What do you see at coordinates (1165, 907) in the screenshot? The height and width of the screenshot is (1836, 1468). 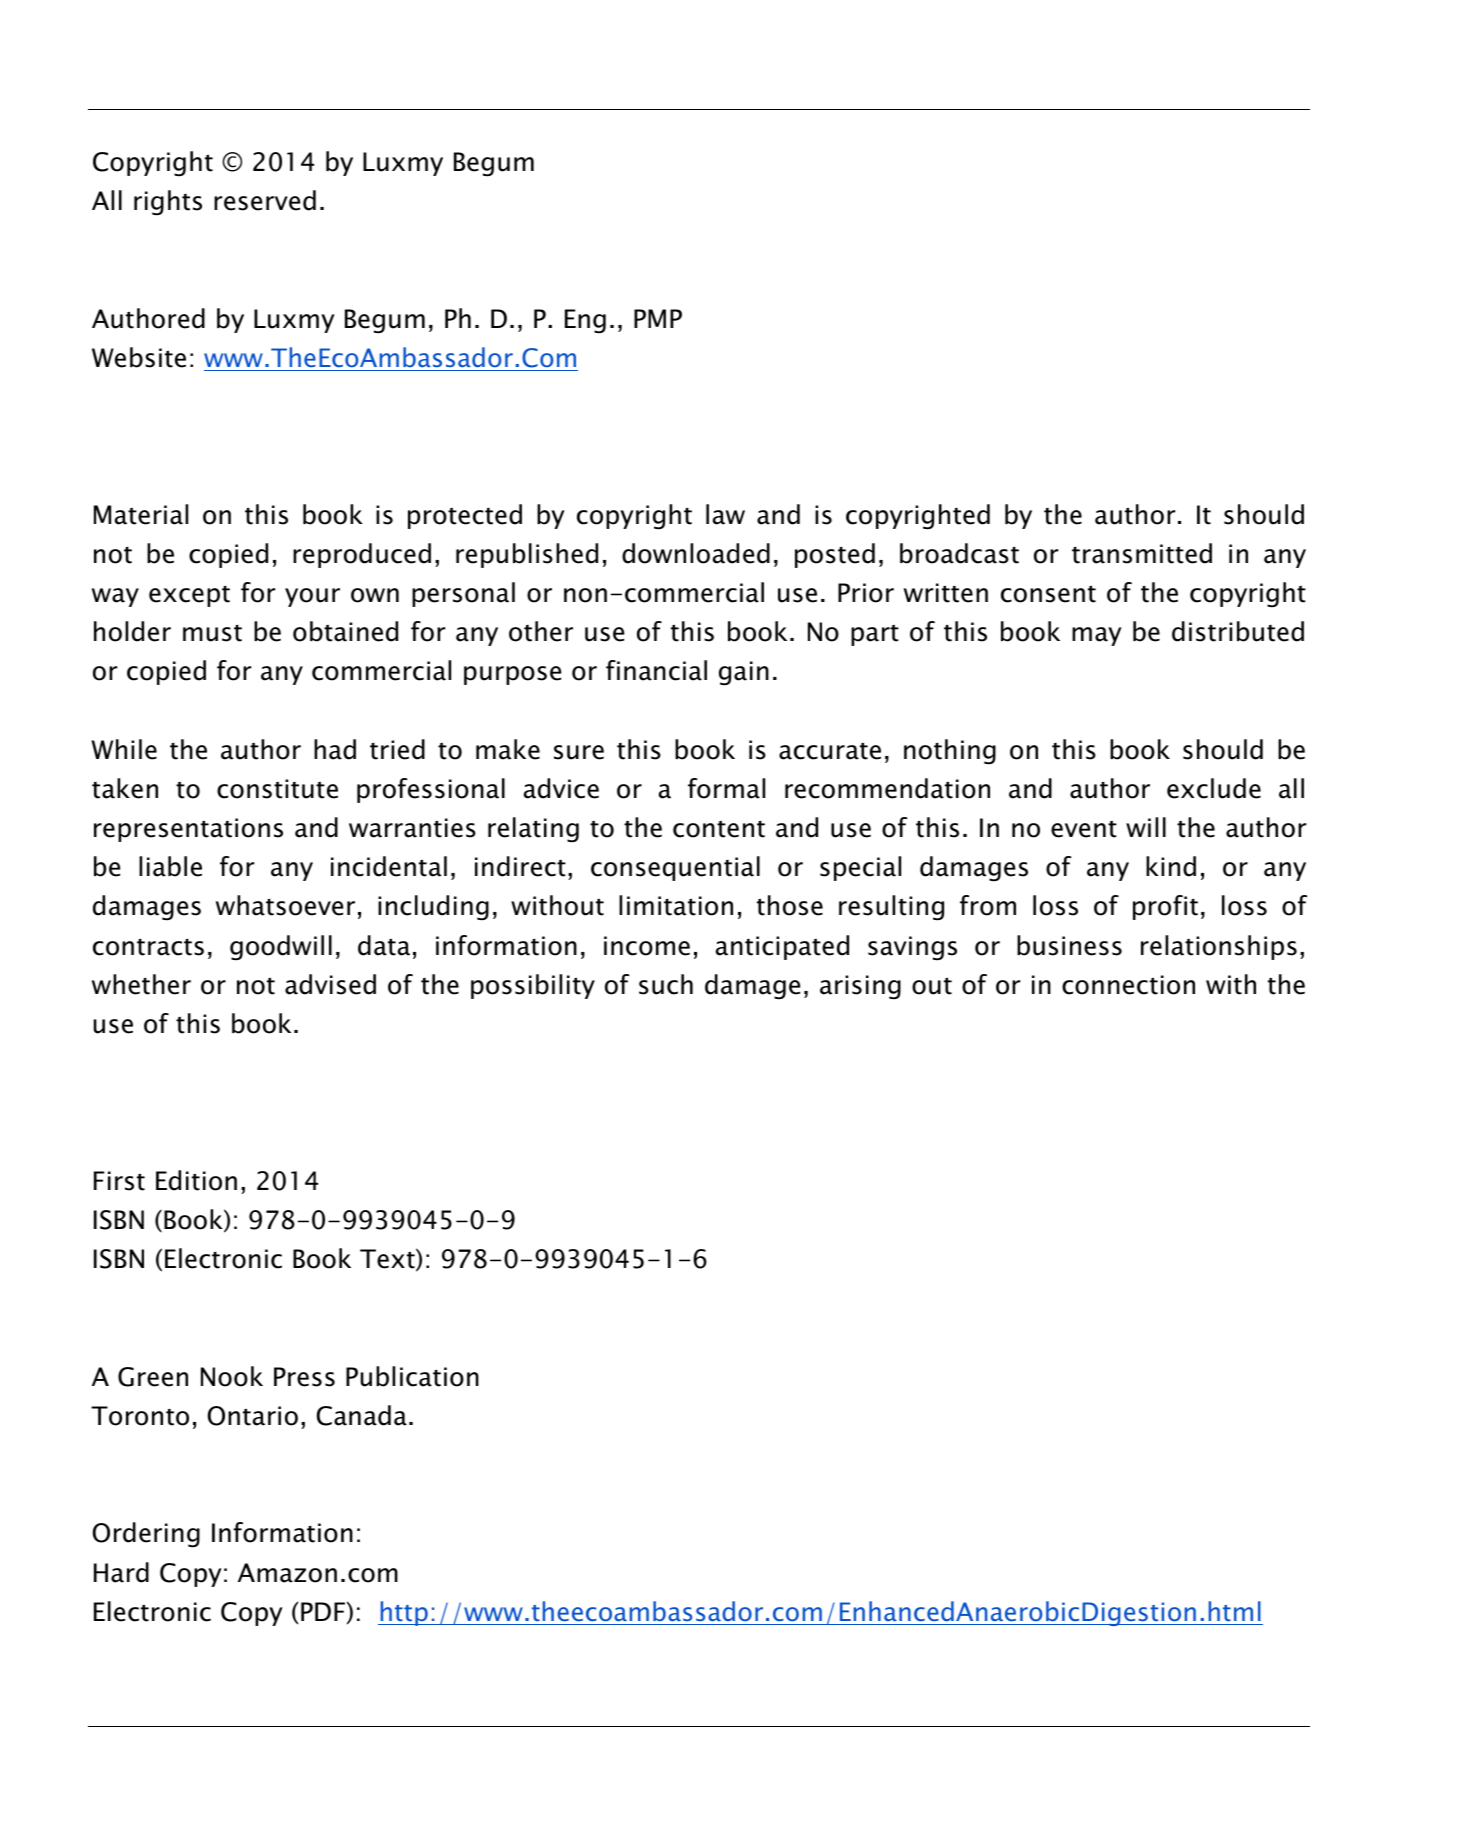 I see `profit` at bounding box center [1165, 907].
